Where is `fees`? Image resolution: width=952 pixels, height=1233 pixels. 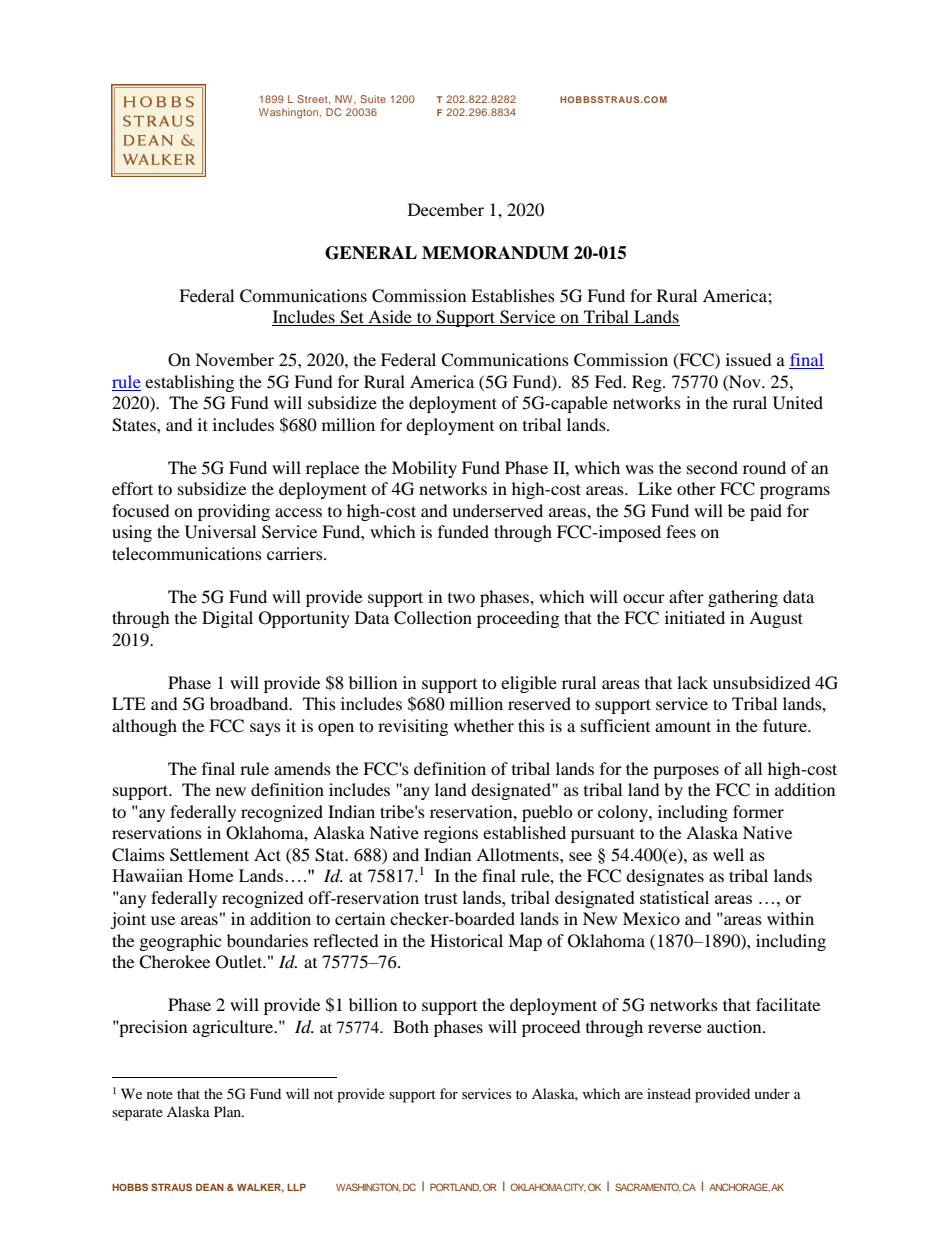
fees is located at coordinates (681, 531).
